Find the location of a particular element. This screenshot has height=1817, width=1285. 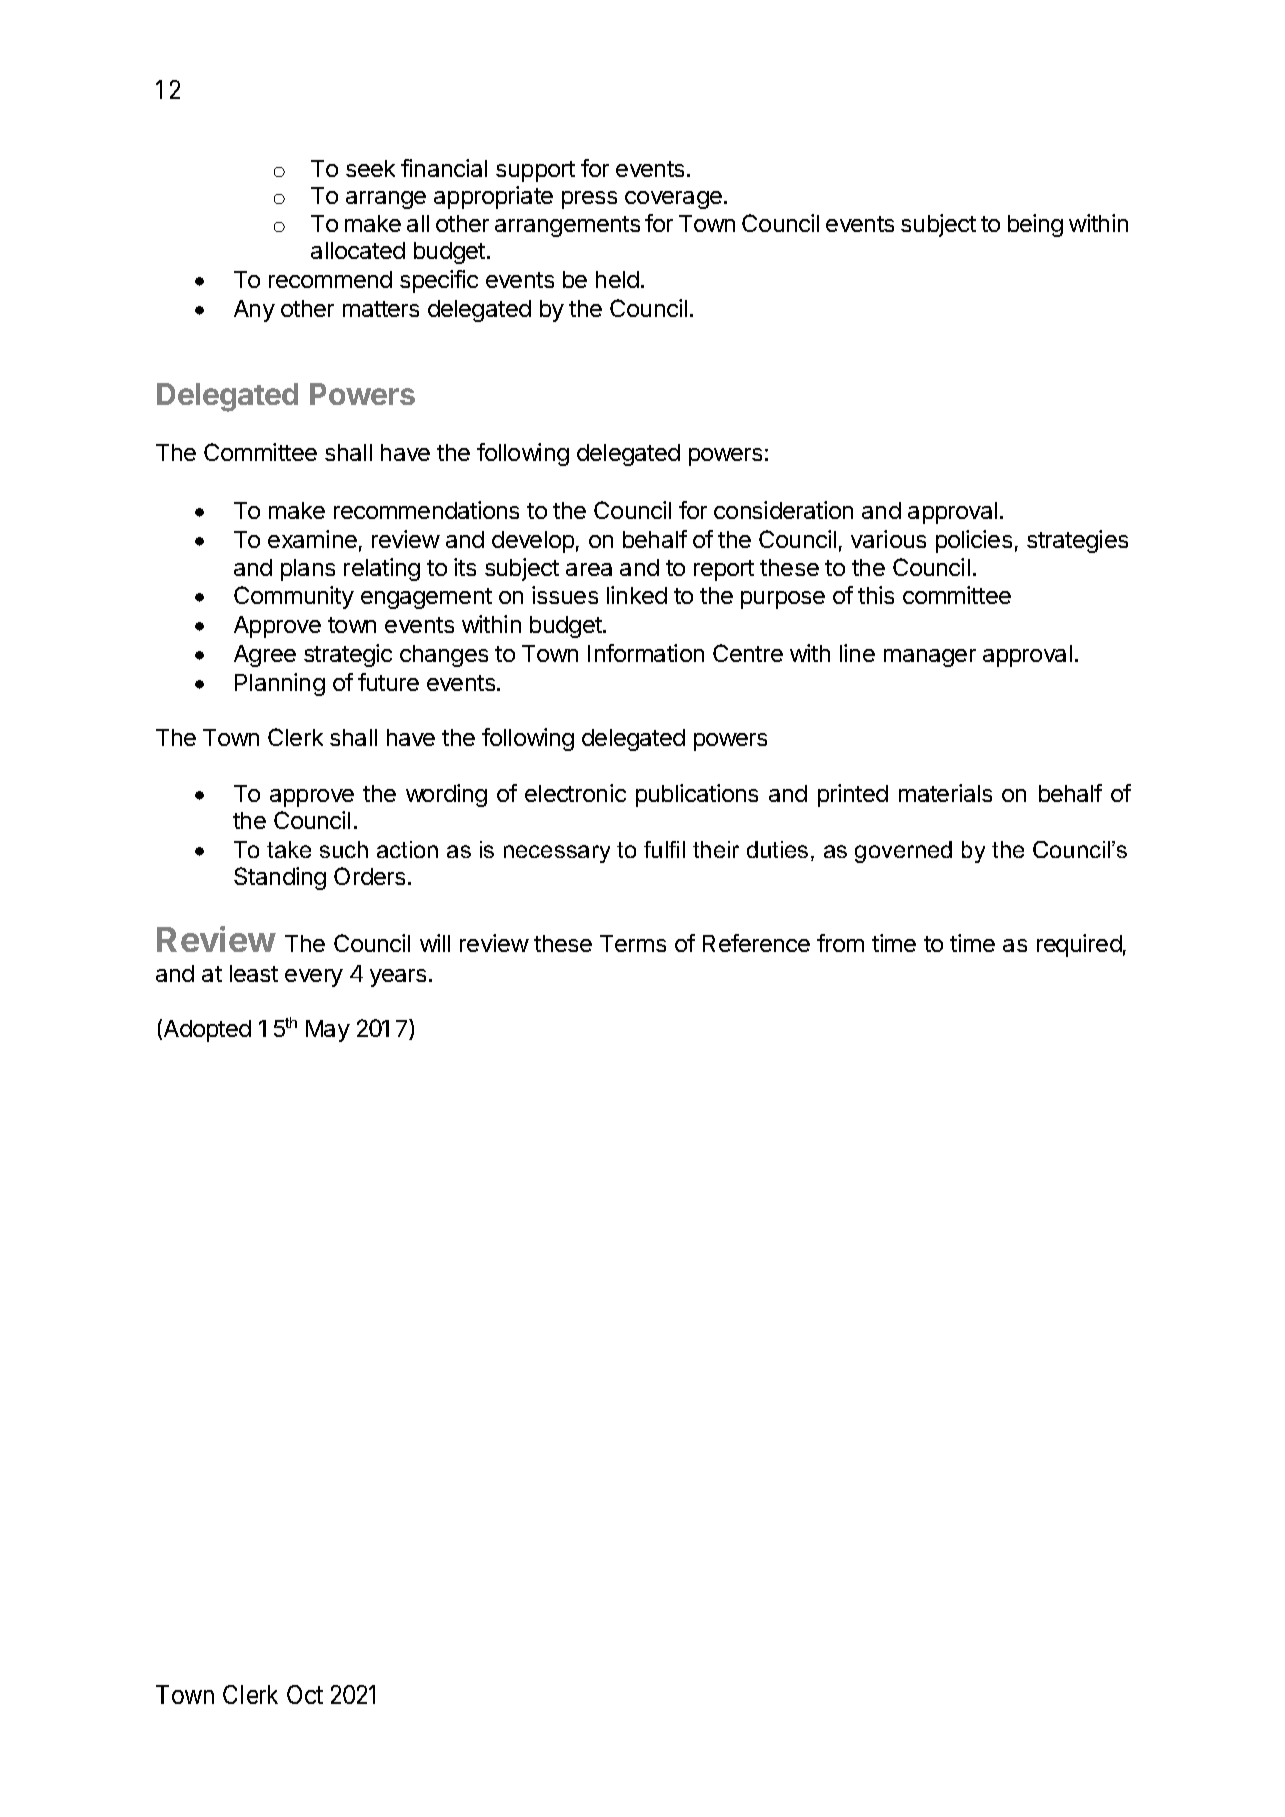

from is located at coordinates (840, 943).
